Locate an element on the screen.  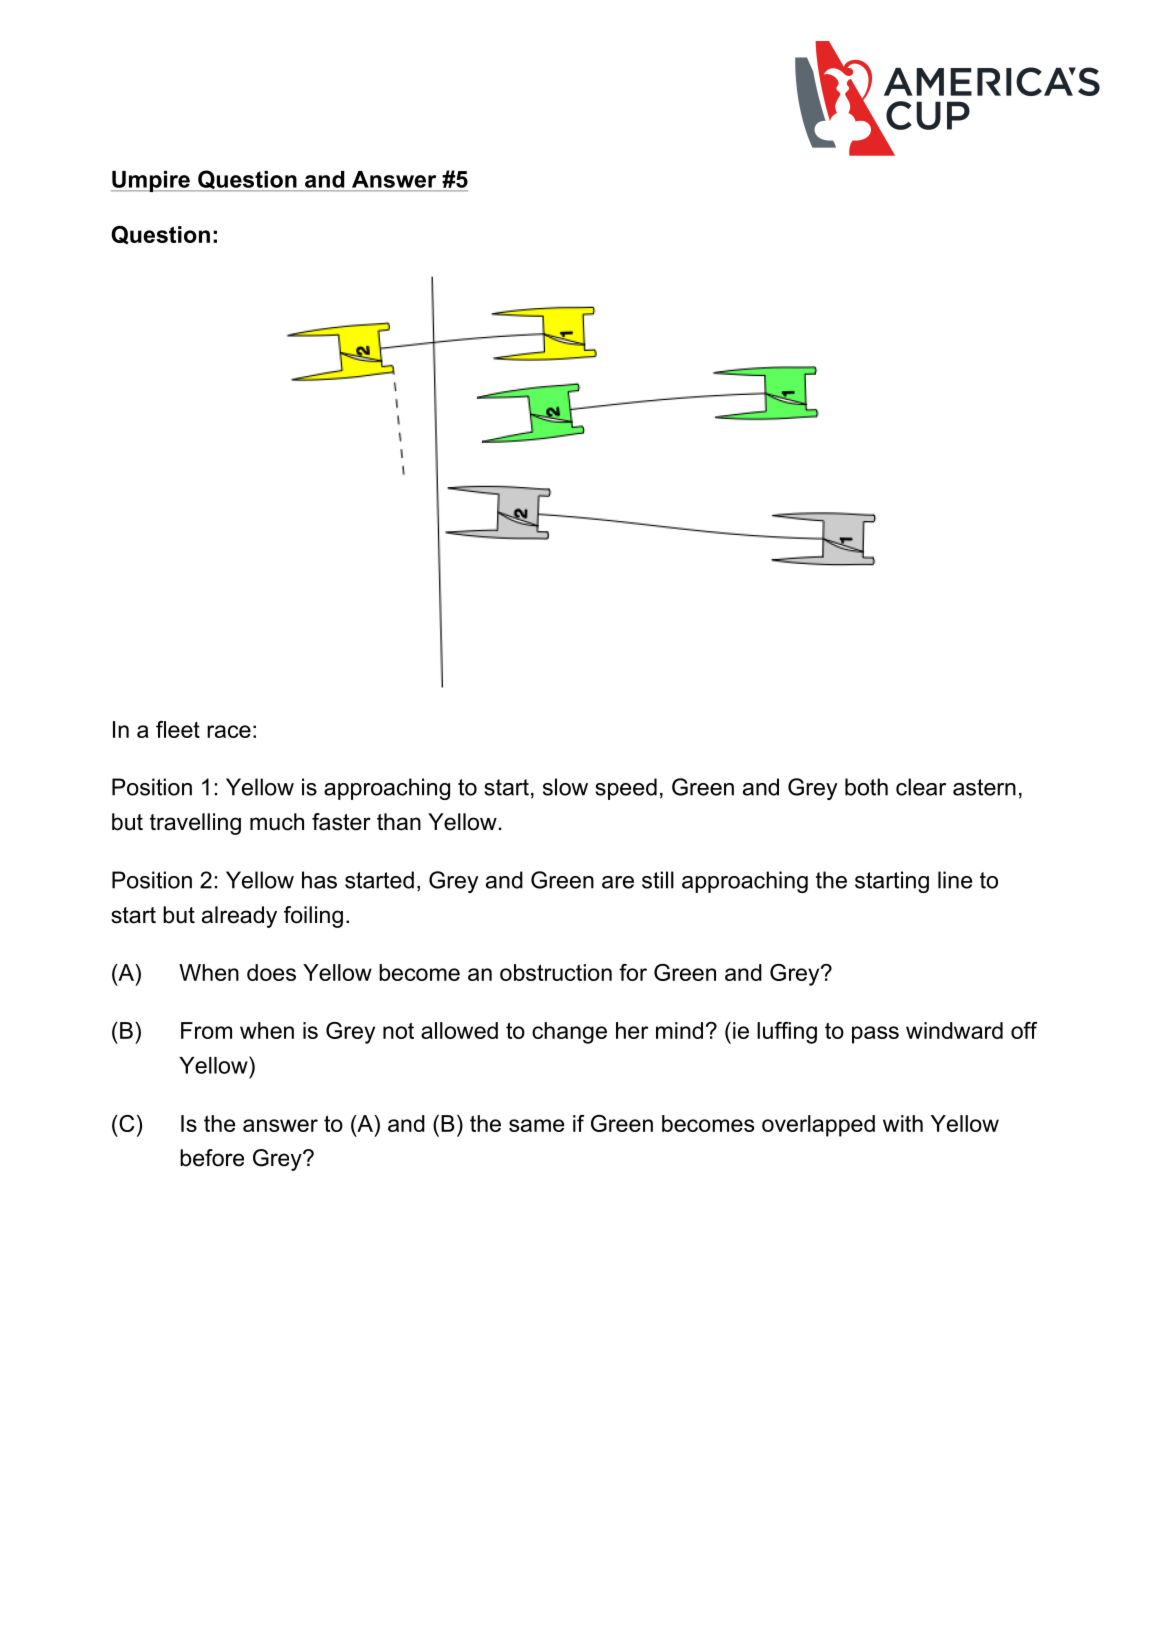
slow is located at coordinates (565, 787).
